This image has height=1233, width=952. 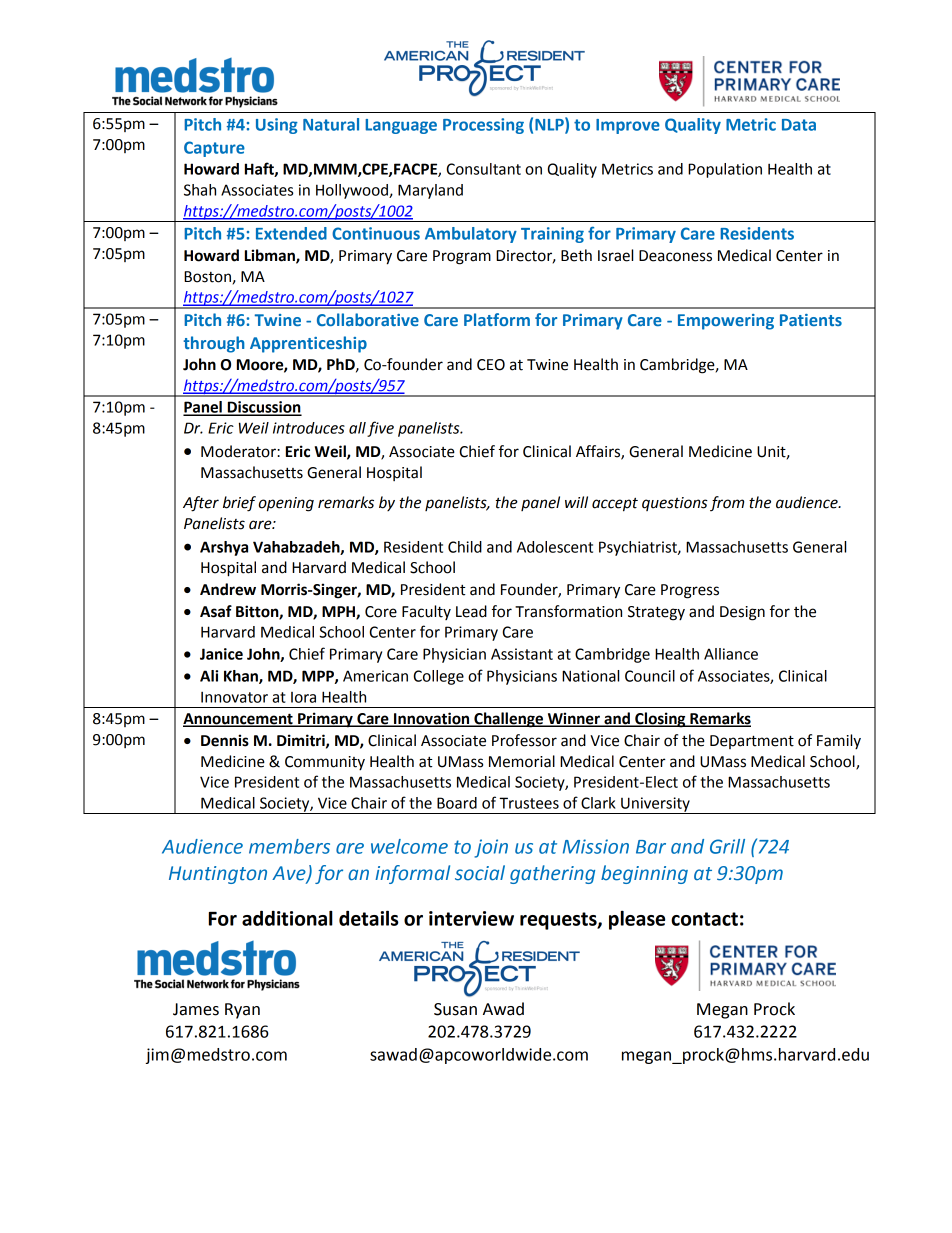 I want to click on Ryan, so click(x=242, y=1011).
